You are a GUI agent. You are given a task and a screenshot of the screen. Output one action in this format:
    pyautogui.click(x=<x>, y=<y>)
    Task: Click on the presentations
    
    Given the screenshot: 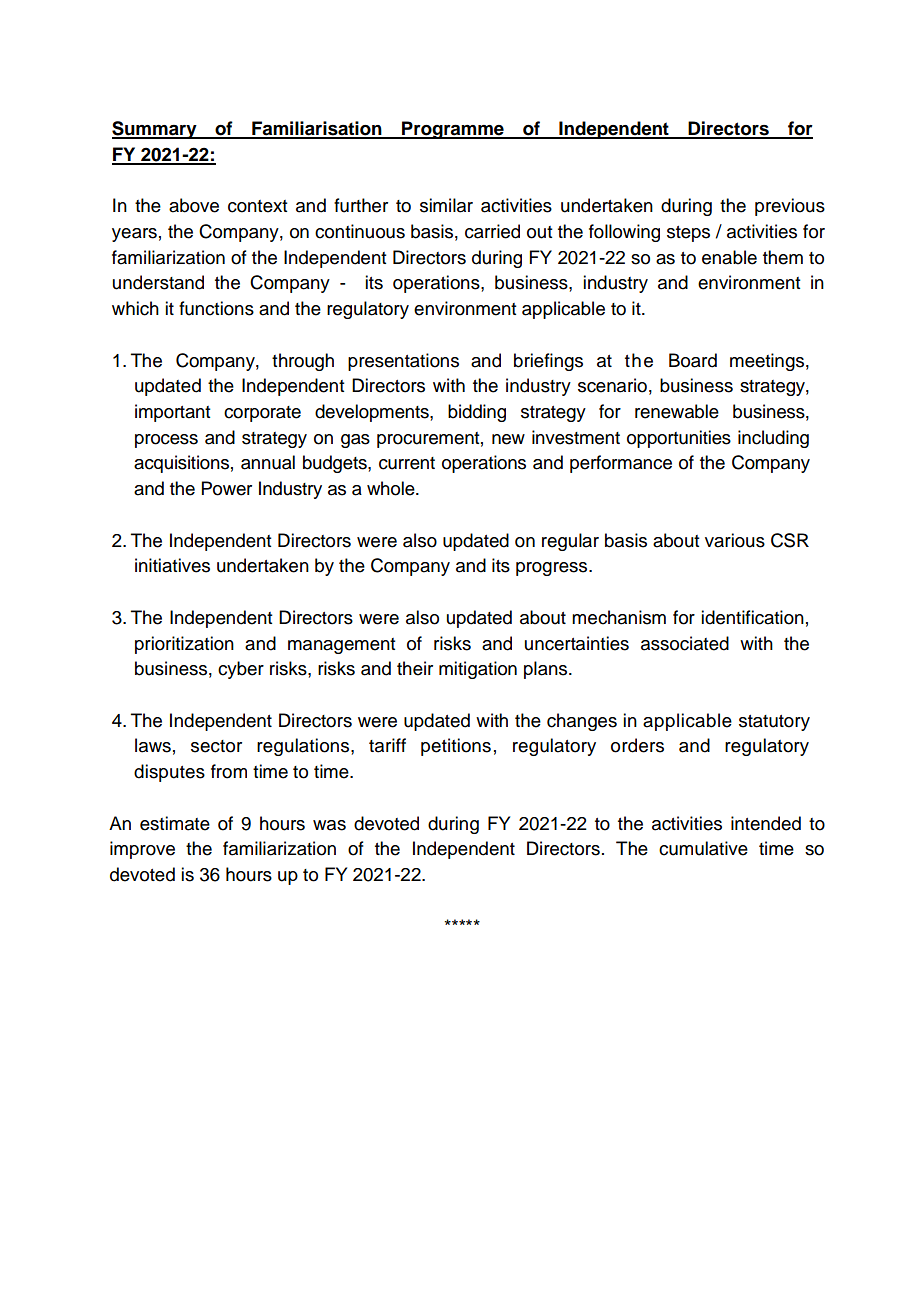 What is the action you would take?
    pyautogui.click(x=403, y=362)
